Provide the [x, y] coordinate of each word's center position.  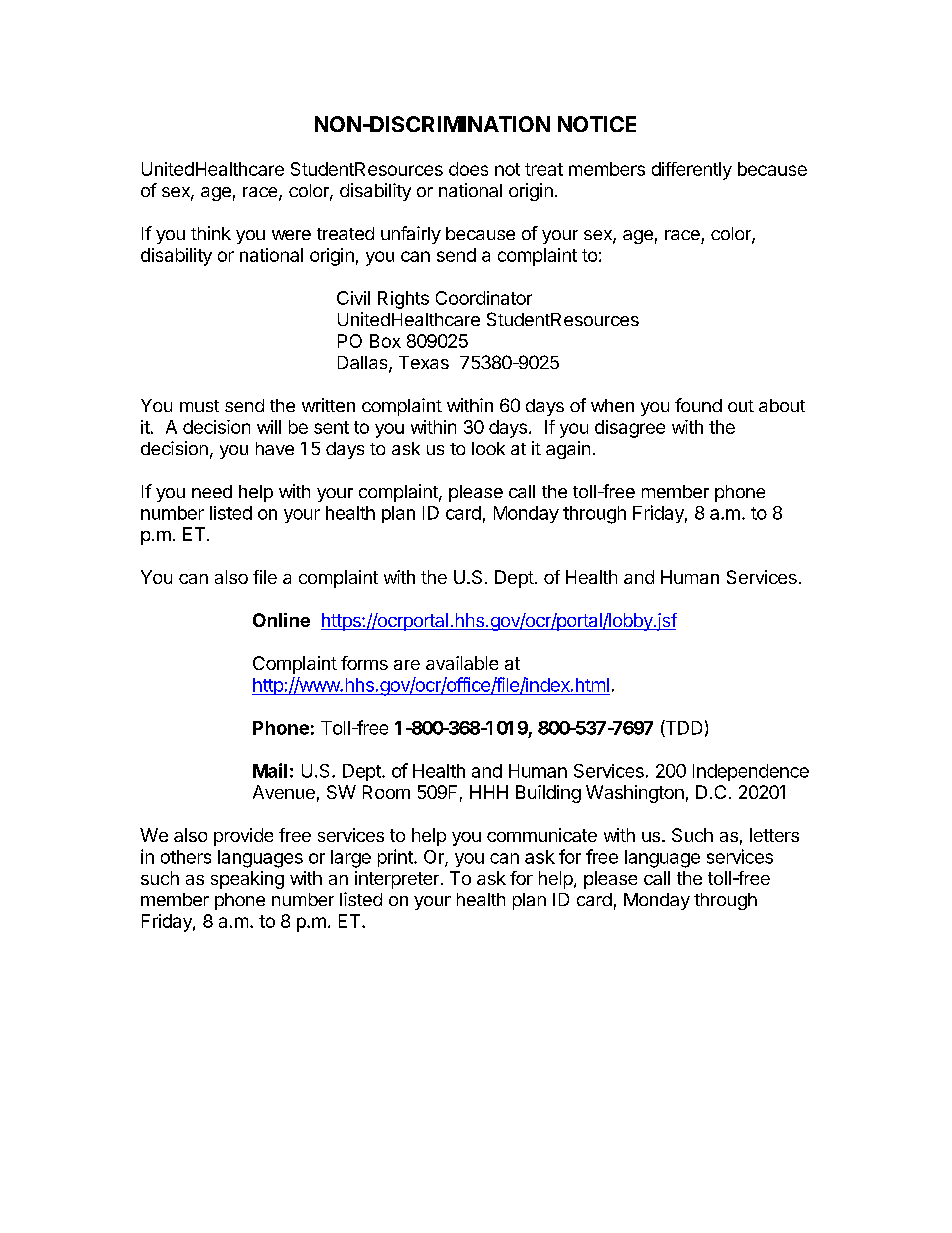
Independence [751, 772]
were [291, 235]
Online [281, 620]
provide [243, 837]
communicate [542, 835]
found [698, 405]
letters [774, 835]
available [462, 663]
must [199, 406]
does [468, 169]
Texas [424, 362]
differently [692, 171]
